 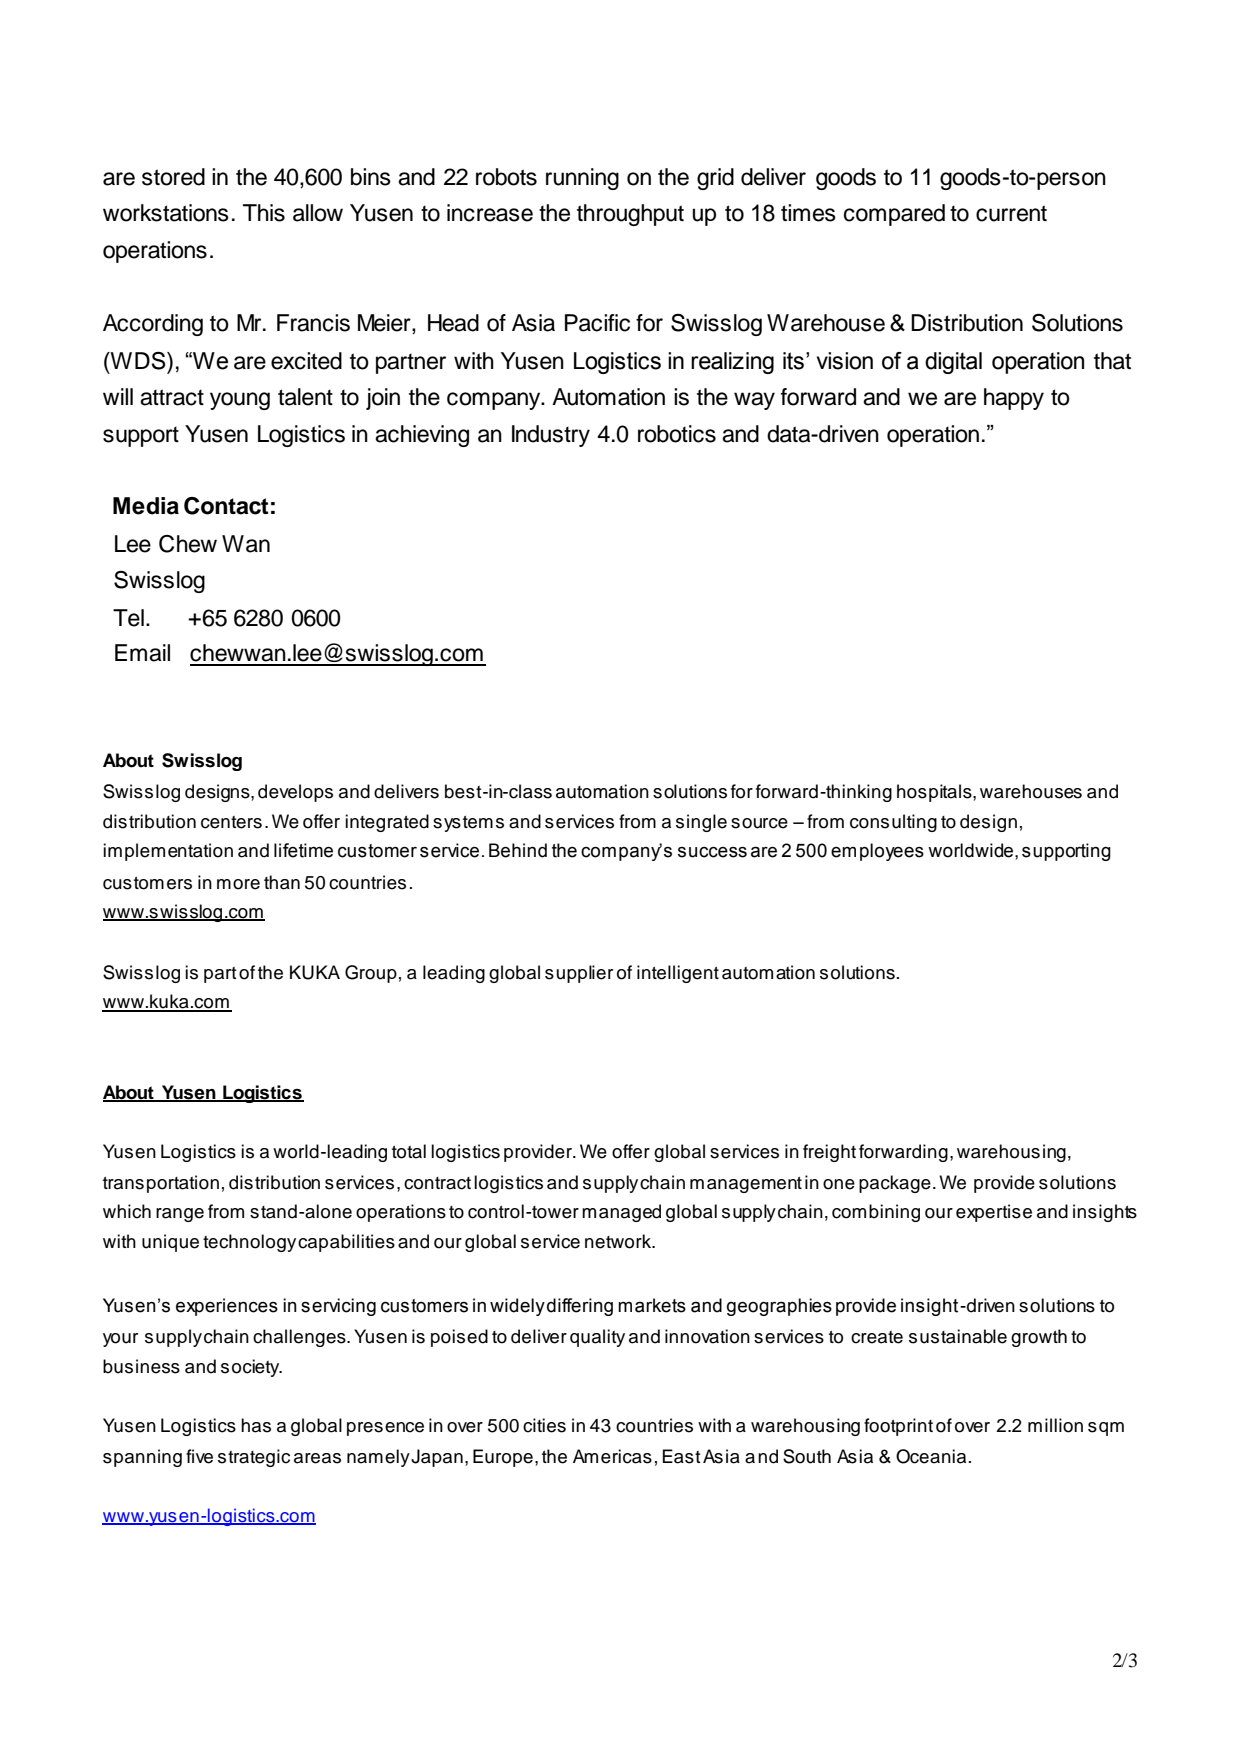 I want to click on hospitals, so click(x=935, y=793).
